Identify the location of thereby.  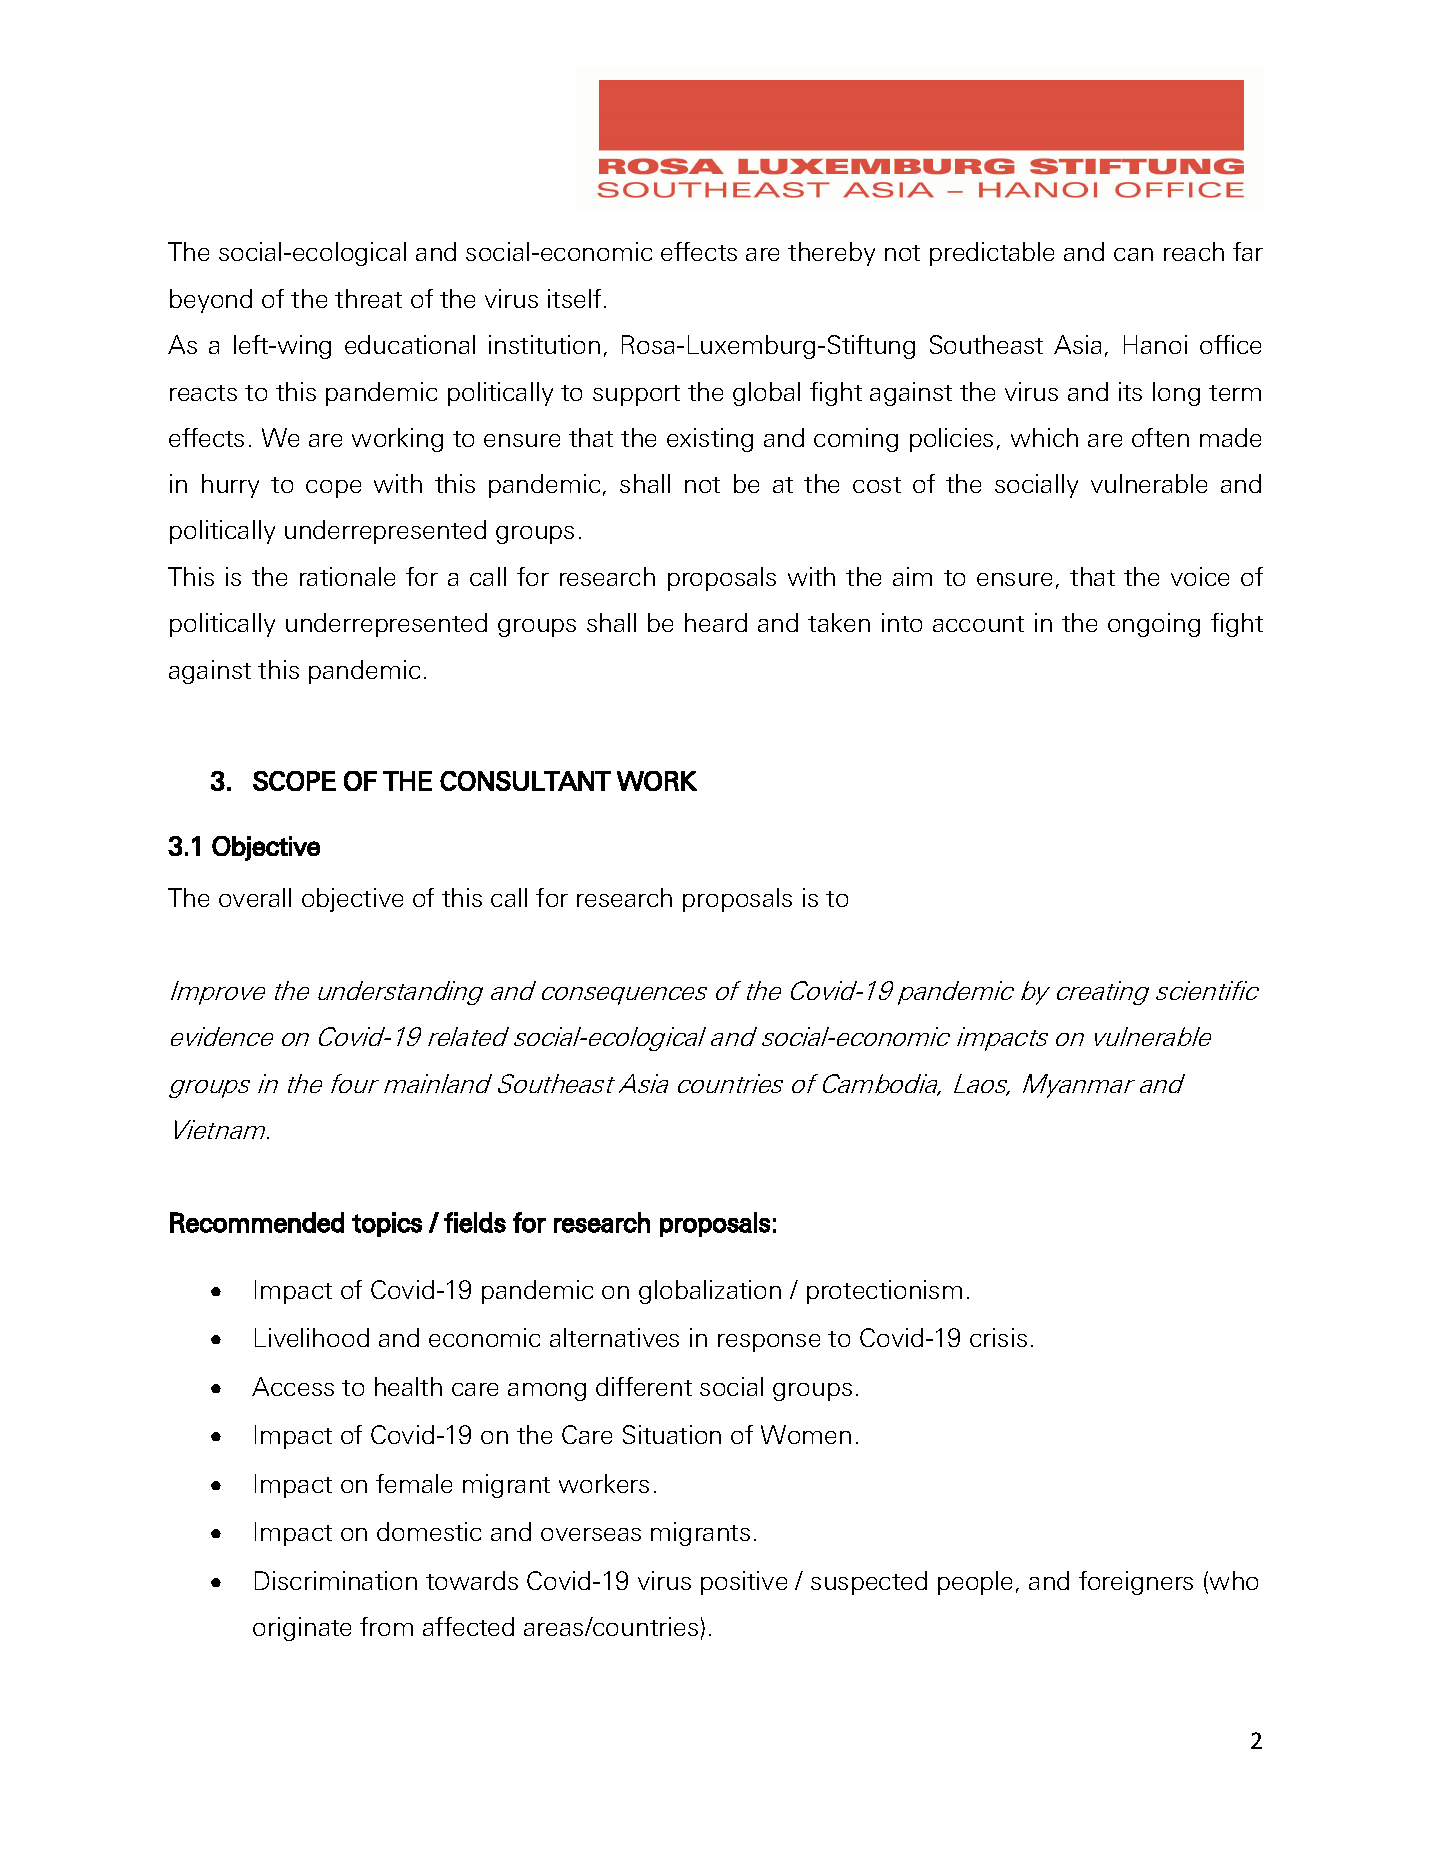
(831, 254).
